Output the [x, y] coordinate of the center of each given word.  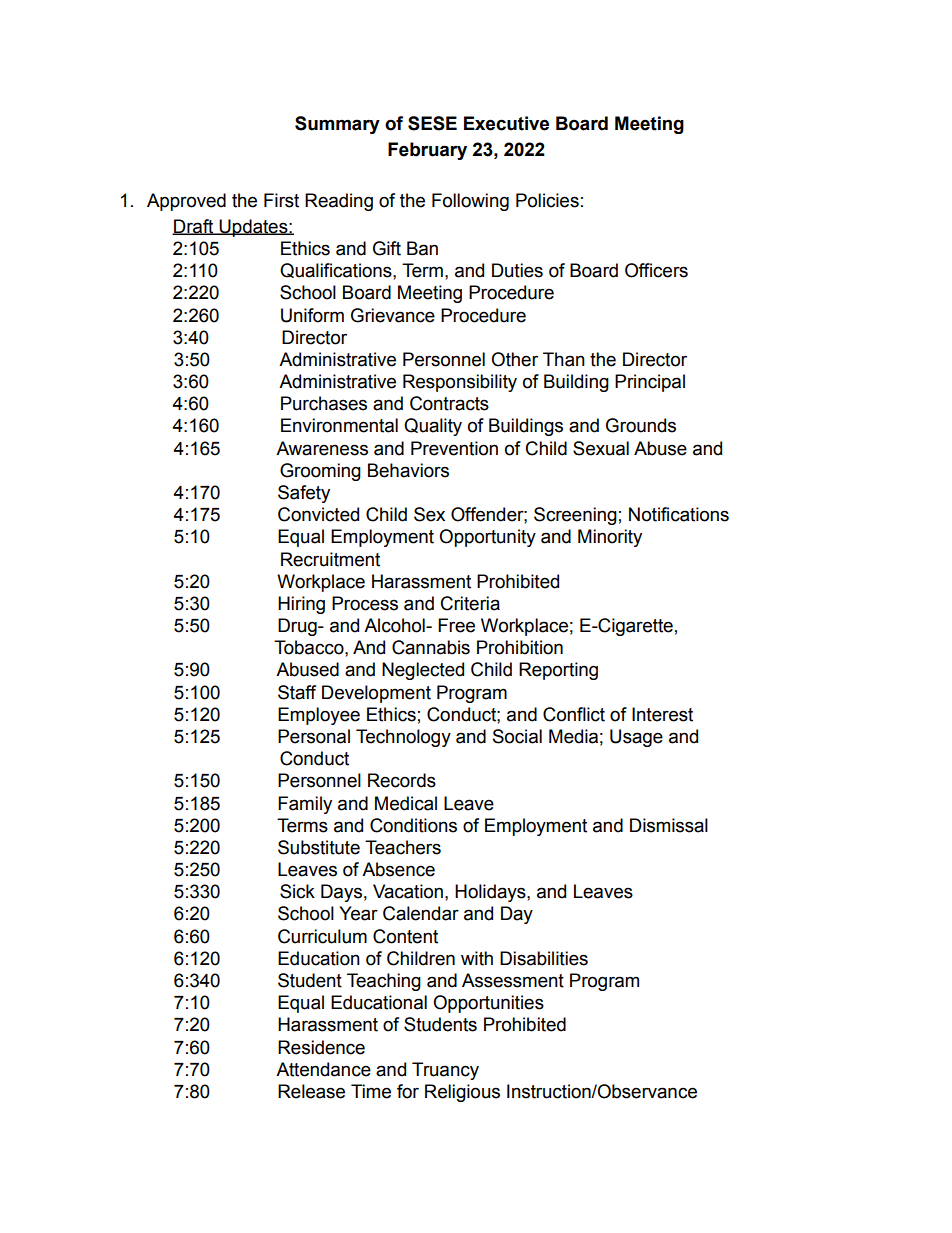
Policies [547, 200]
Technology [403, 738]
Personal [314, 736]
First [281, 200]
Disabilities [544, 958]
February [427, 151]
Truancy [445, 1071]
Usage [636, 738]
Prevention [454, 448]
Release [311, 1091]
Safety [304, 494]
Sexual [601, 448]
